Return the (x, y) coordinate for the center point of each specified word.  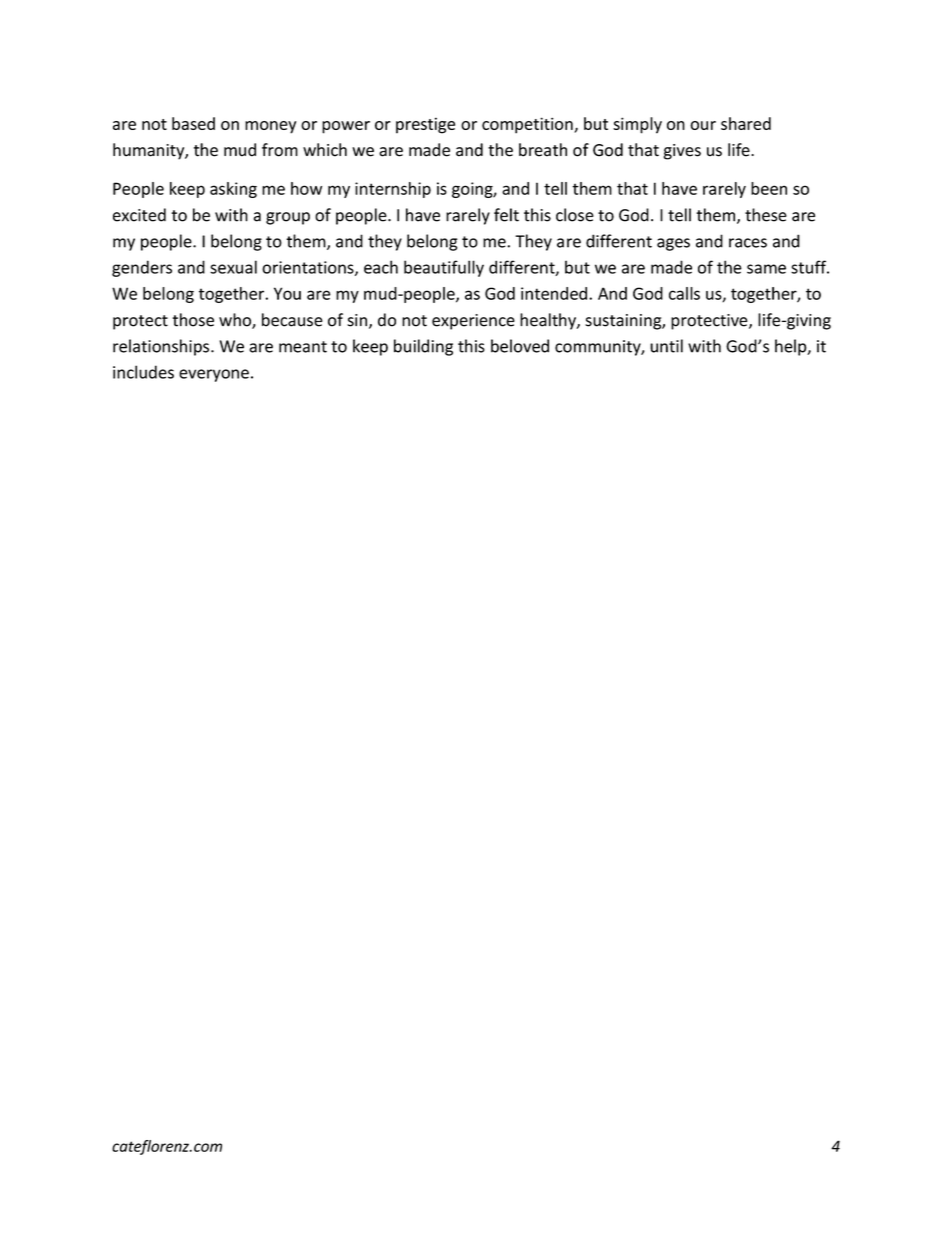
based (193, 123)
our (703, 125)
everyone (214, 375)
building (423, 347)
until (666, 346)
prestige (425, 125)
